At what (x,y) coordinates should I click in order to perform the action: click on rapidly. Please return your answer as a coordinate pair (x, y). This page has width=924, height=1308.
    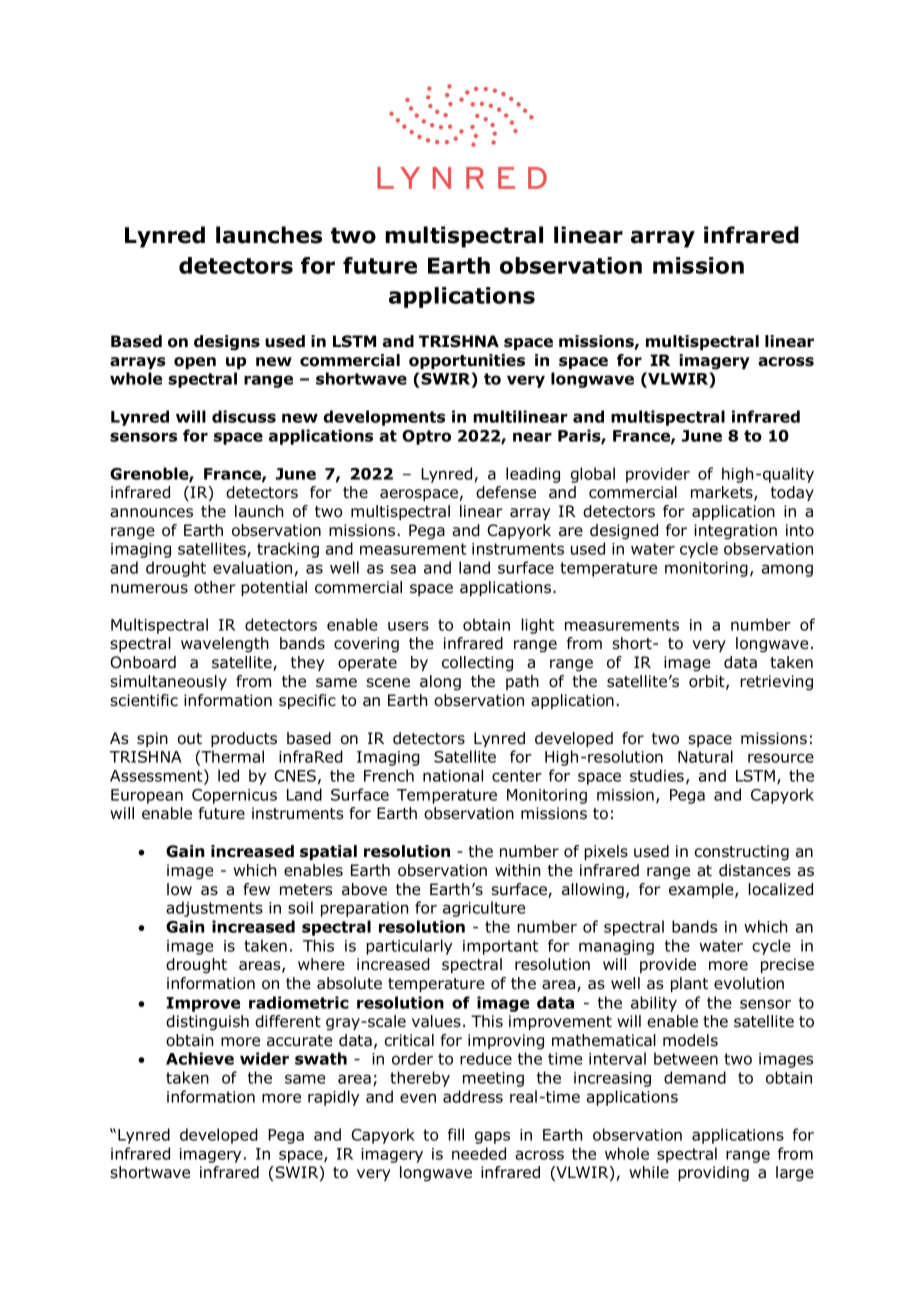
    Looking at the image, I should click on (334, 1098).
